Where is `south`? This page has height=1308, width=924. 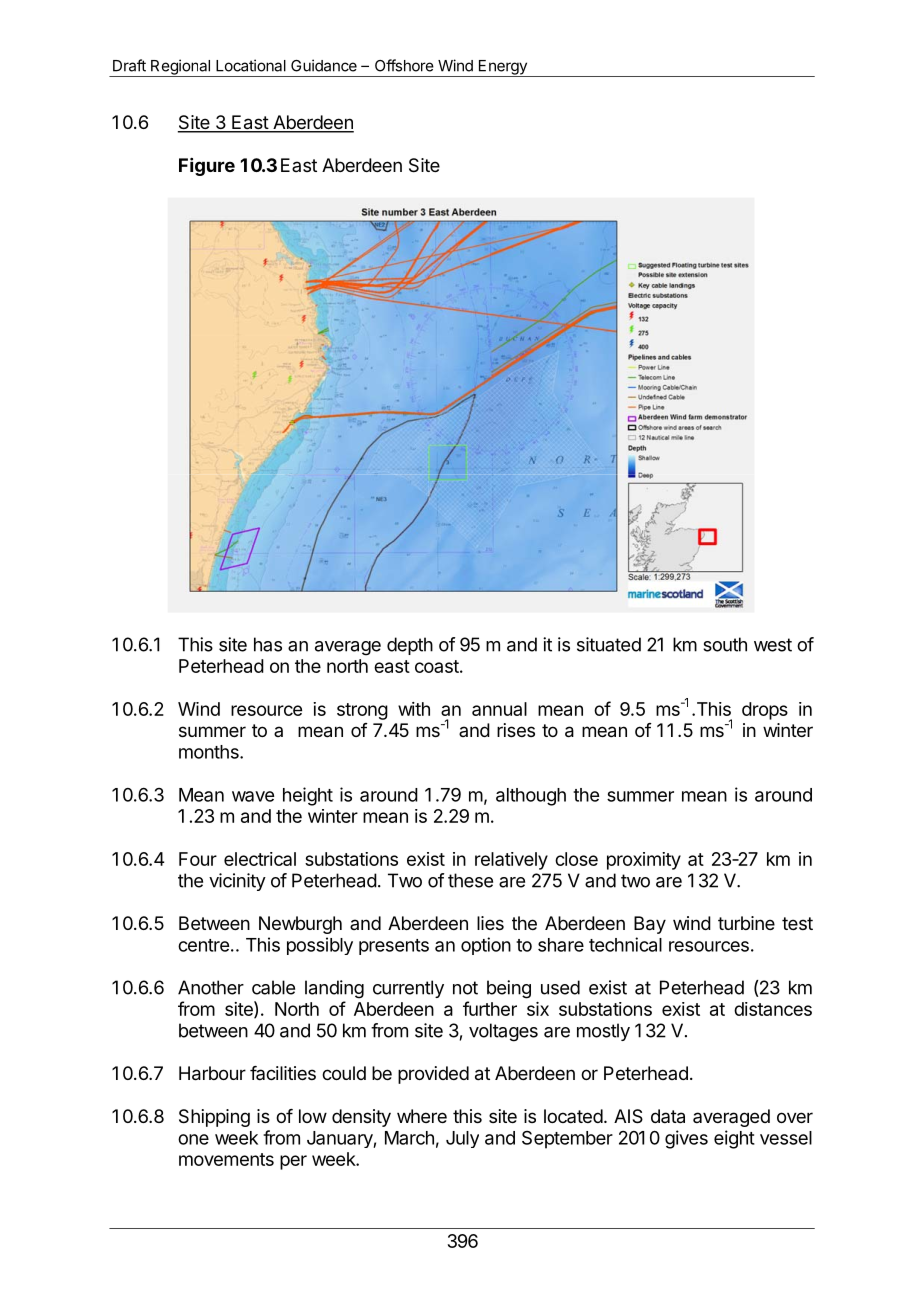 south is located at coordinates (725, 644).
